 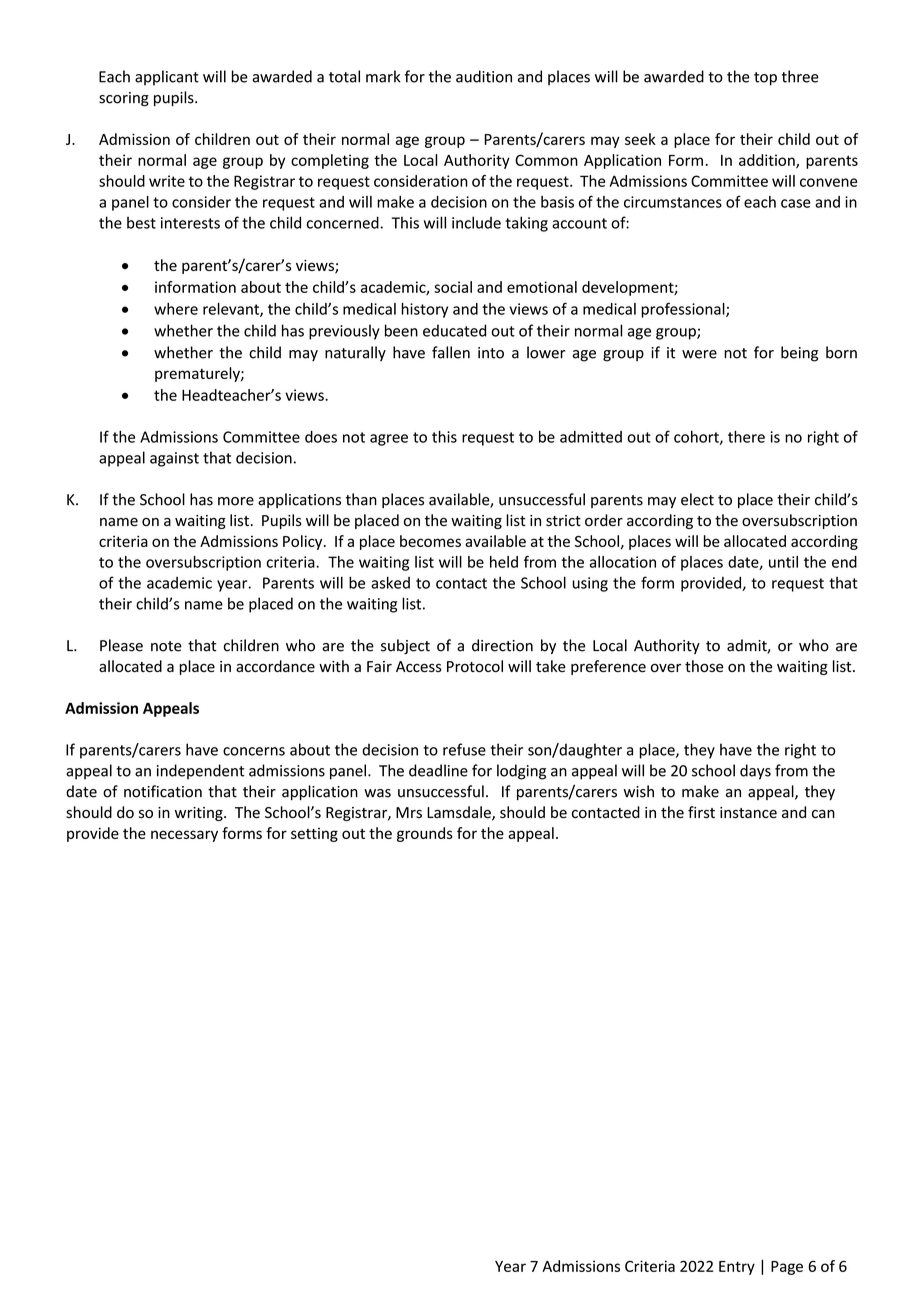 What do you see at coordinates (484, 76) in the page?
I see `audition` at bounding box center [484, 76].
